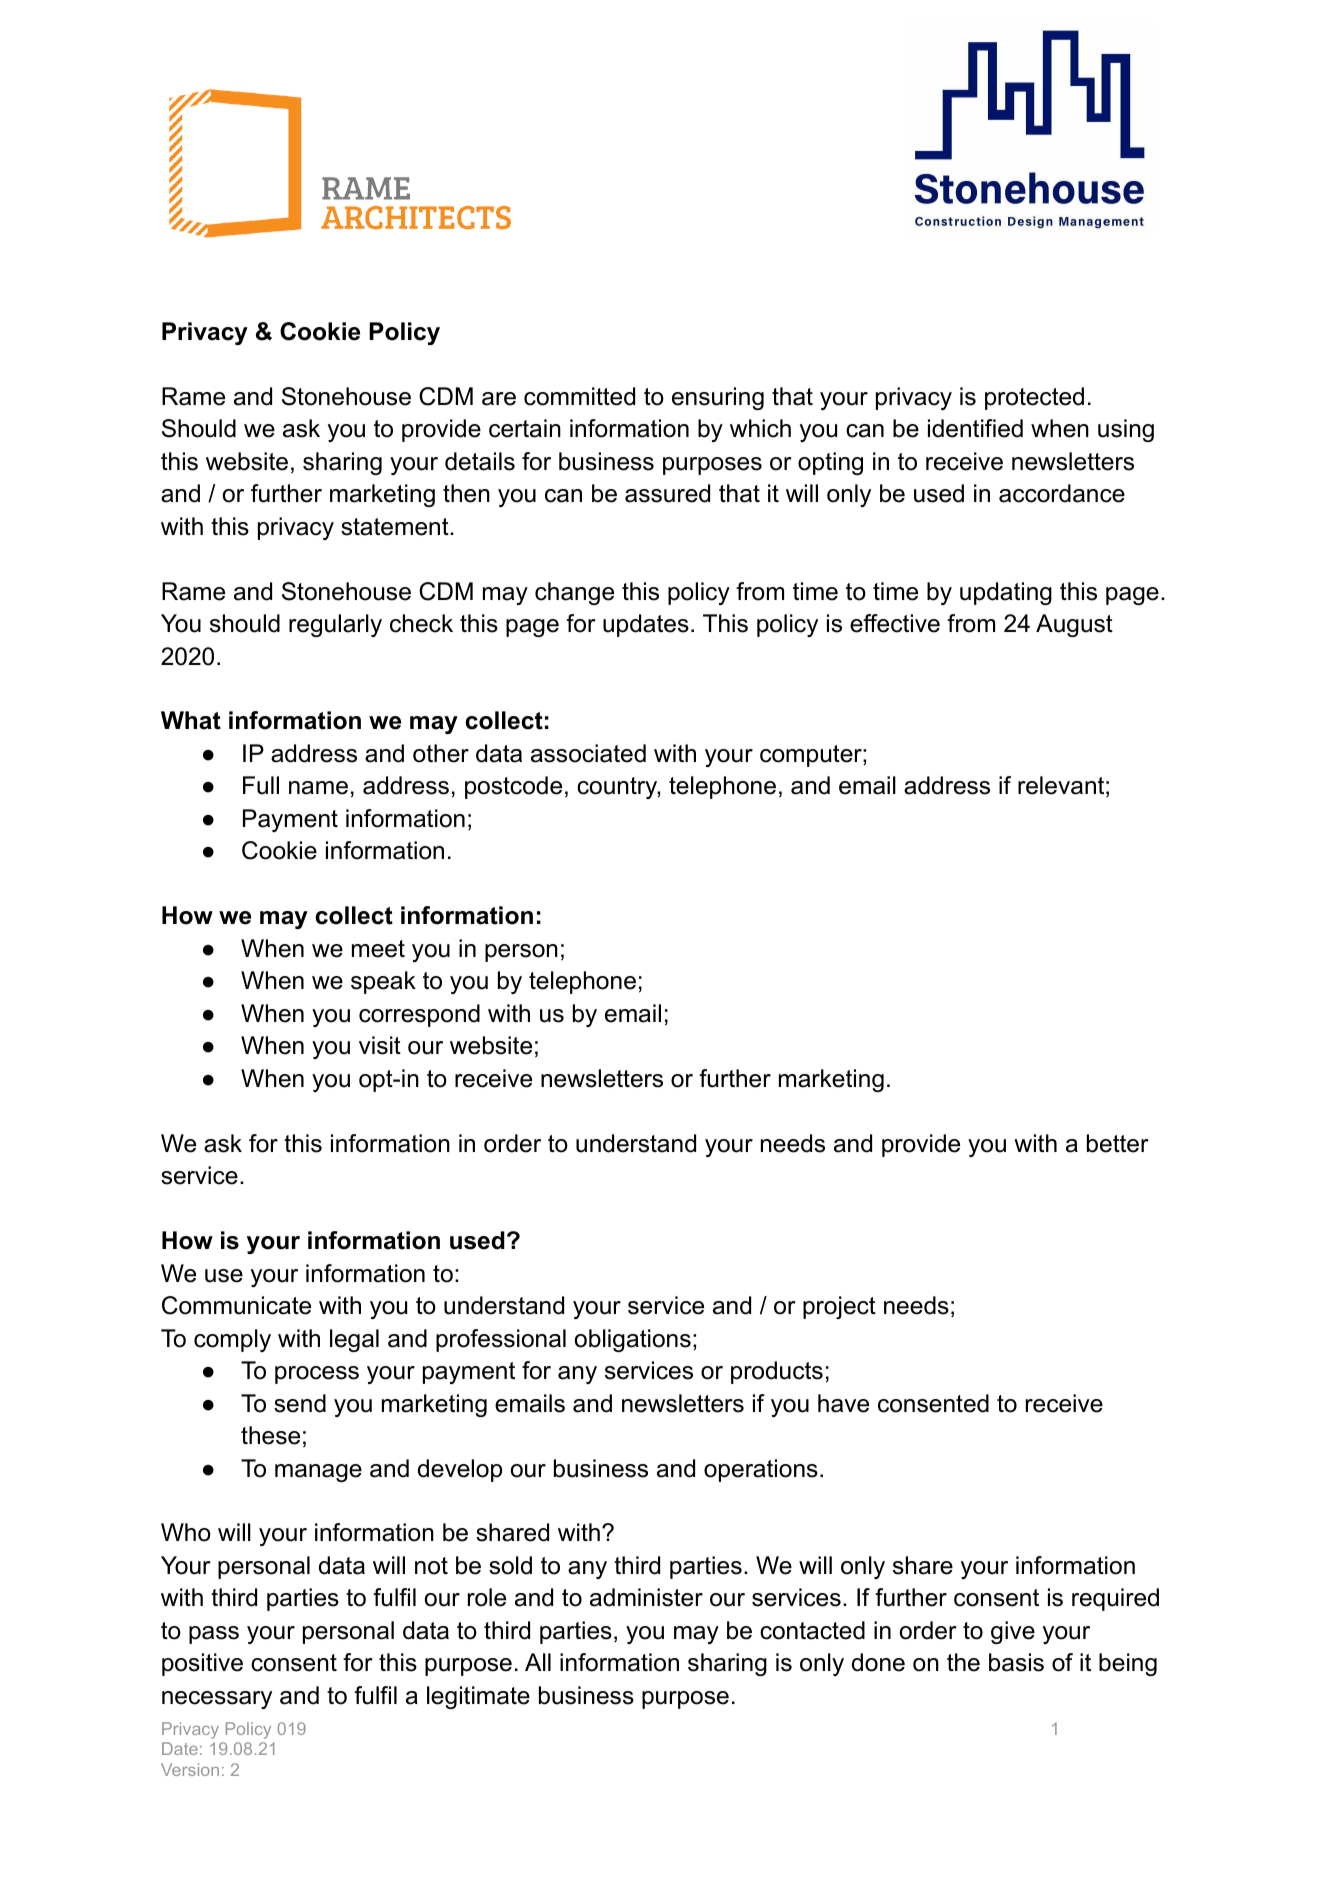  I want to click on August, so click(1074, 625).
